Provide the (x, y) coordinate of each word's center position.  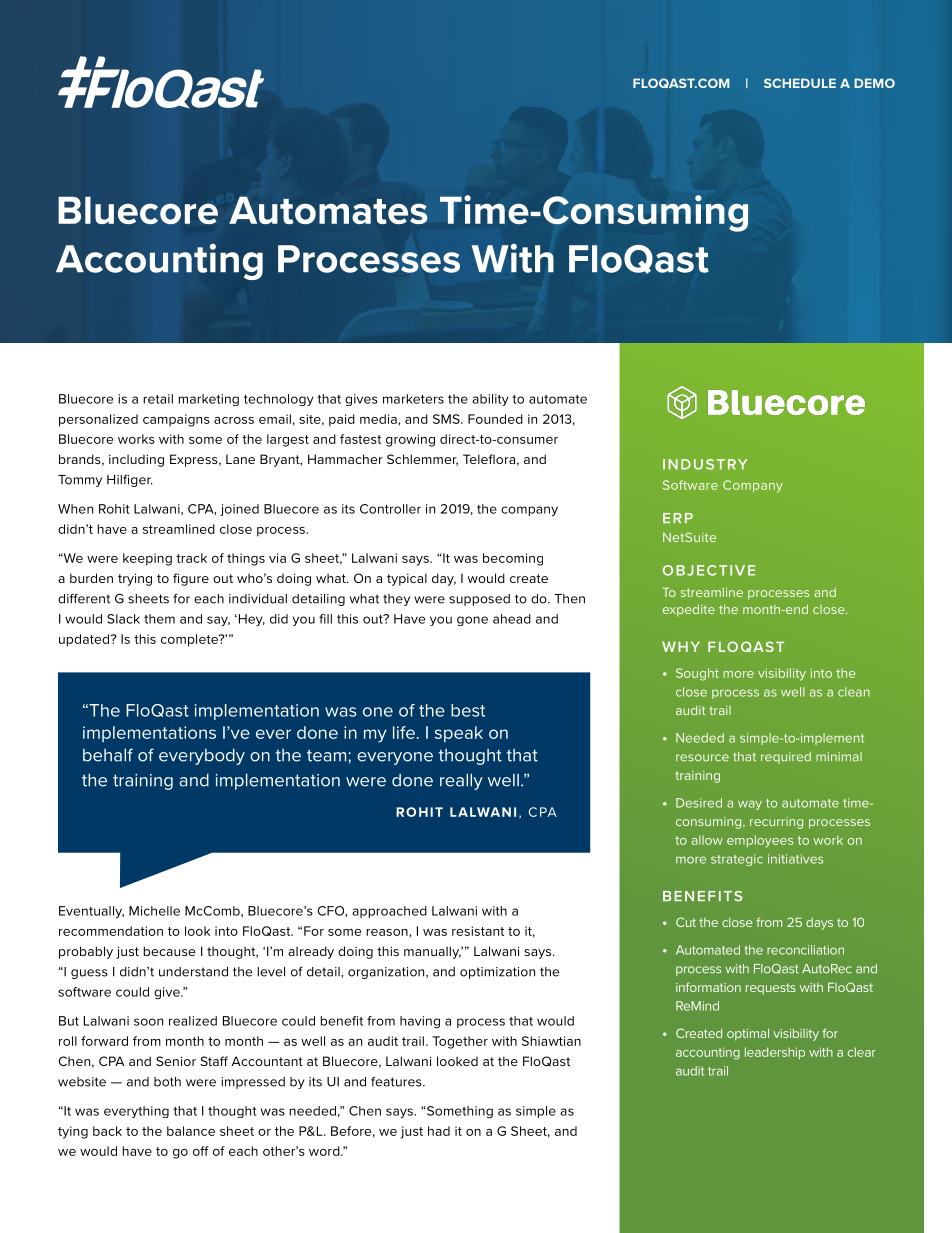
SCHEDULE (800, 83)
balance (191, 1131)
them (159, 619)
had (439, 1131)
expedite (689, 610)
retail (158, 399)
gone (472, 621)
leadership (775, 1053)
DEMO (874, 83)
